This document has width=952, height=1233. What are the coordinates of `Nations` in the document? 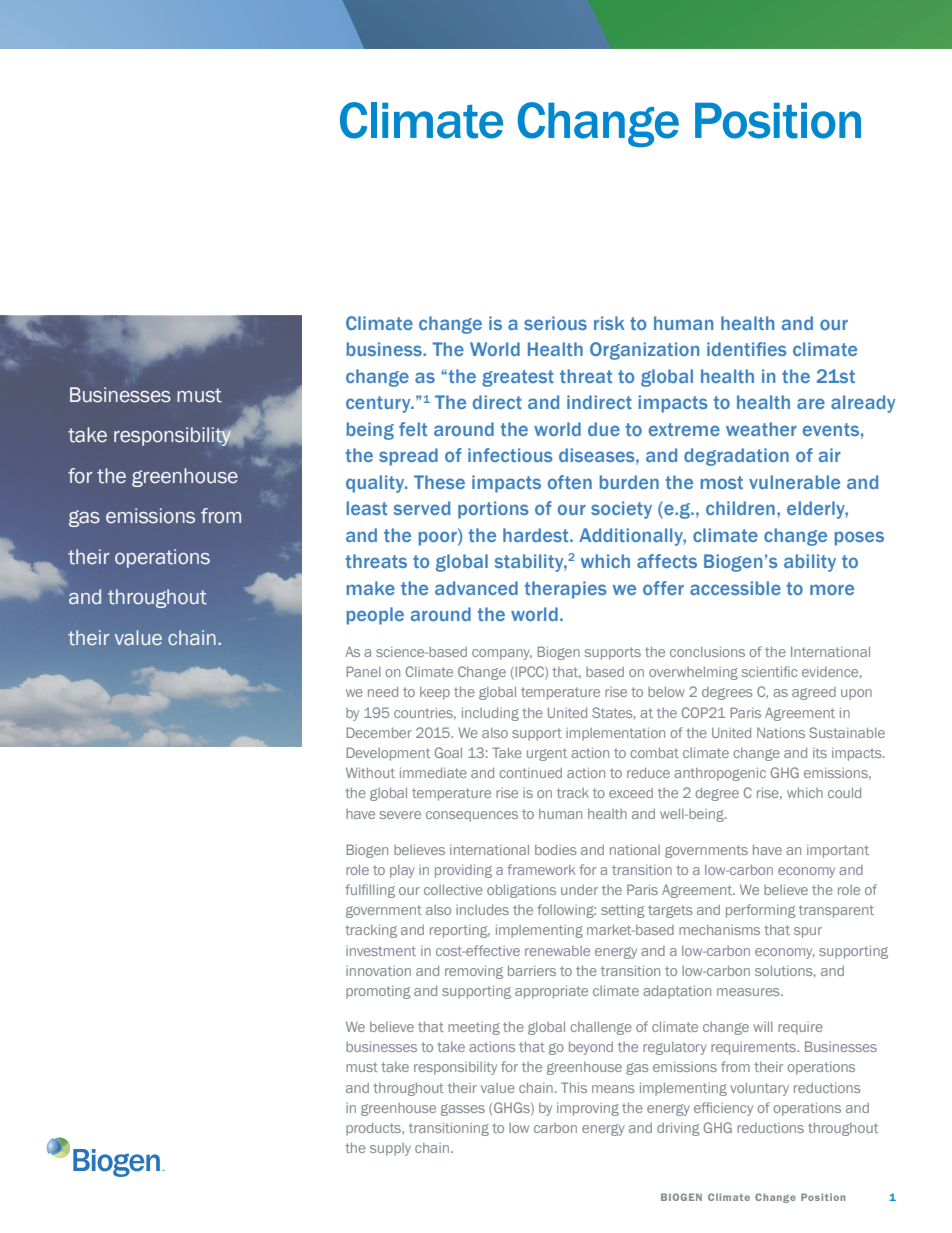 It's located at (781, 732).
